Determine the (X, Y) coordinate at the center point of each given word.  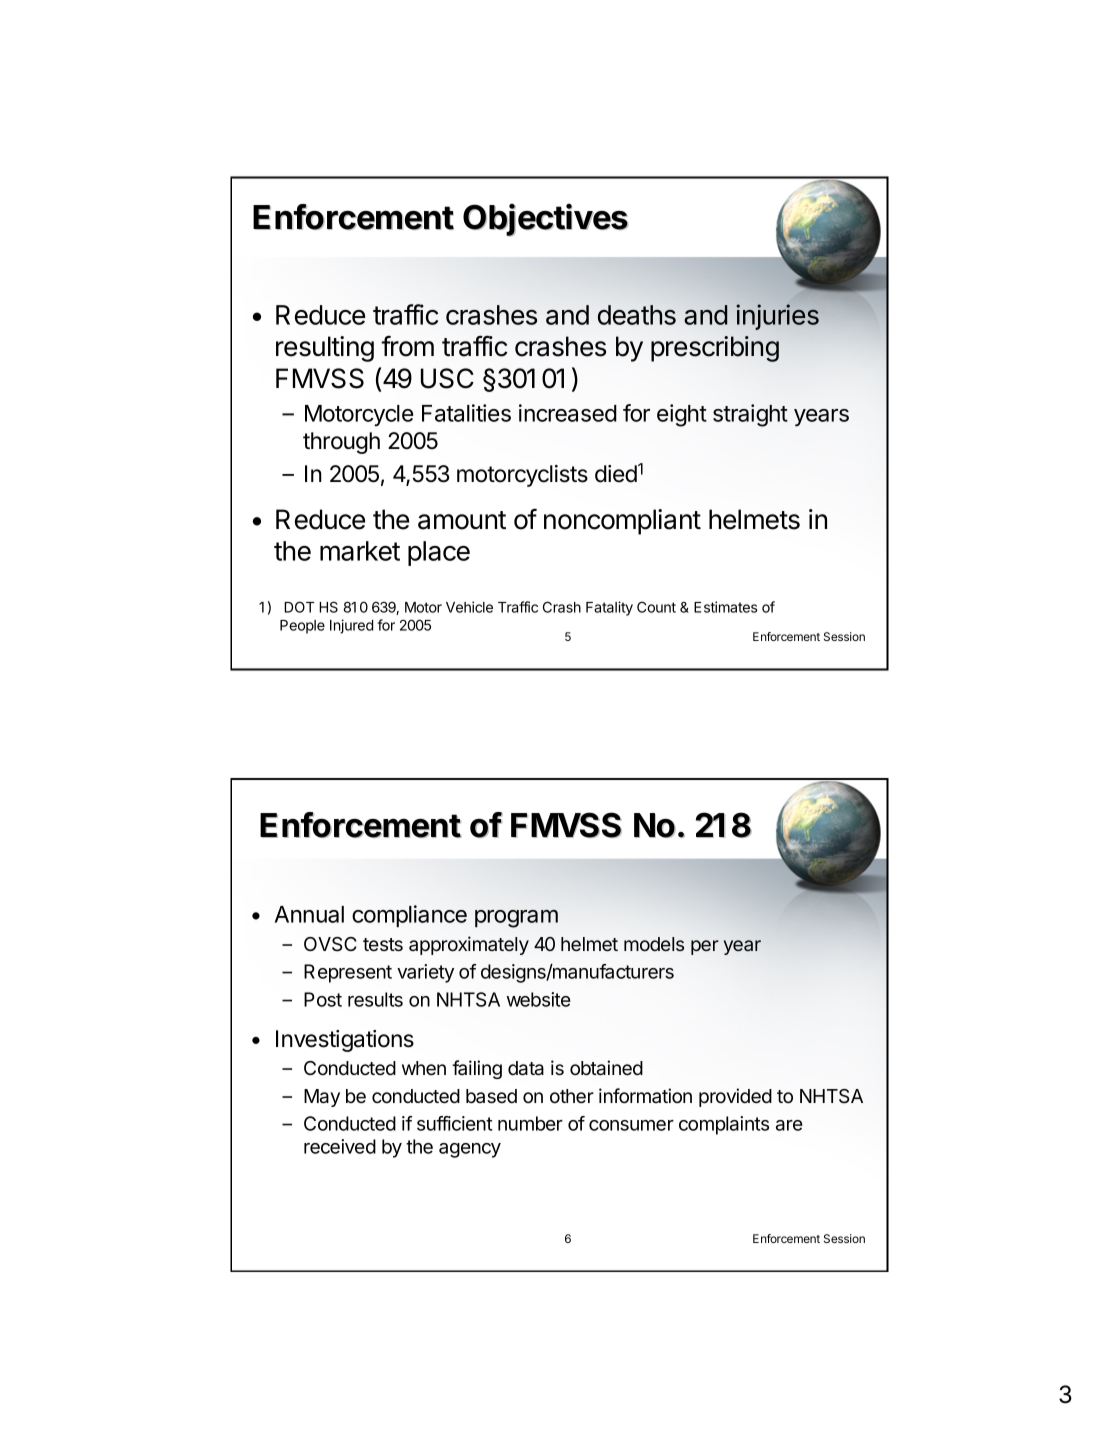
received (340, 1146)
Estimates (725, 607)
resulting (325, 349)
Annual (309, 914)
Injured (351, 626)
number (530, 1123)
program (516, 919)
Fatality (609, 608)
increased (568, 413)
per (705, 947)
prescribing (715, 349)
